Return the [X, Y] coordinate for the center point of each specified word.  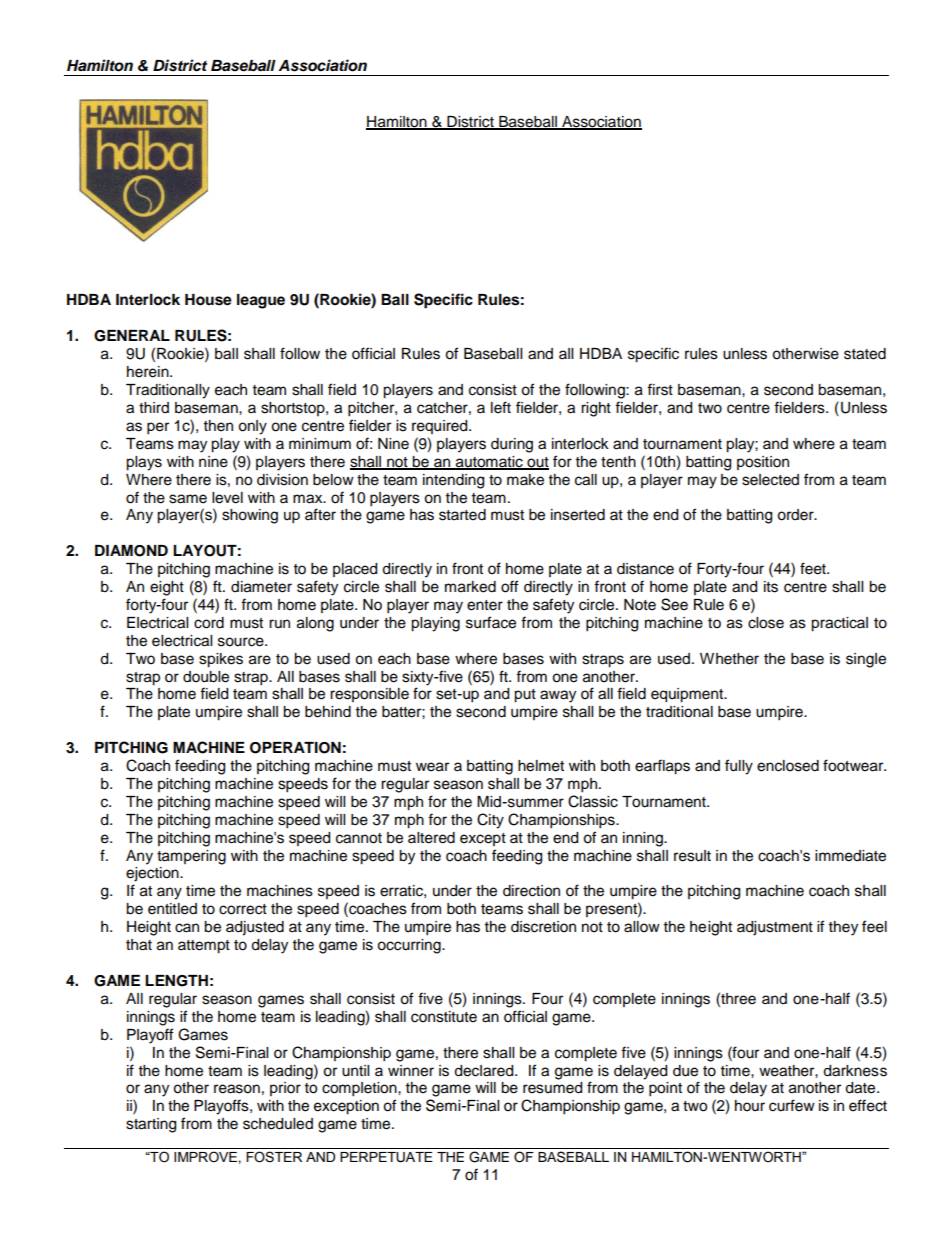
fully [739, 767]
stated [865, 354]
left [501, 407]
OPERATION [295, 748]
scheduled [278, 1124]
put [525, 696]
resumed [552, 1088]
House [208, 300]
